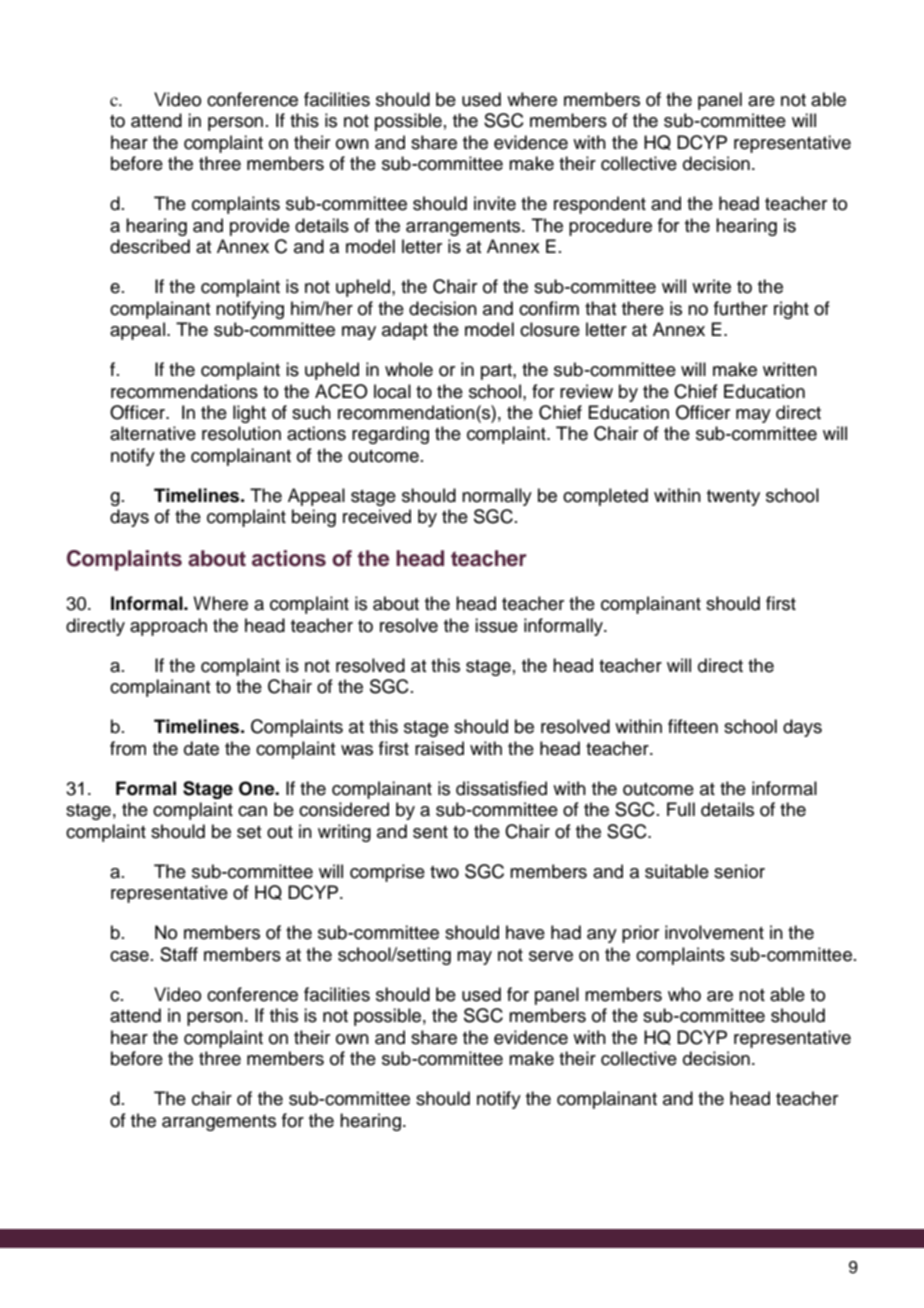 The image size is (924, 1308). What do you see at coordinates (249, 414) in the screenshot?
I see `light` at bounding box center [249, 414].
